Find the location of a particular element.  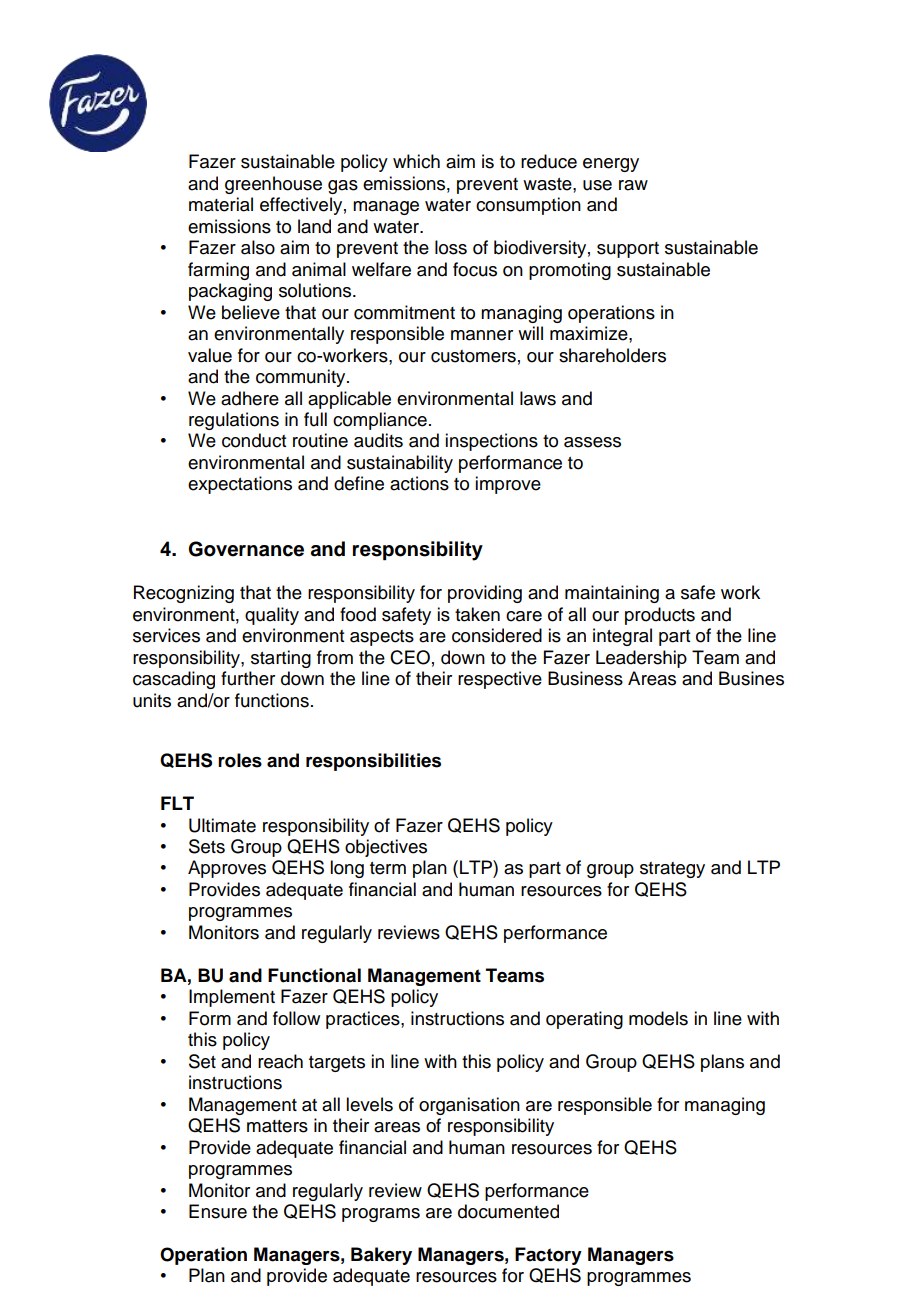

which is located at coordinates (416, 161).
